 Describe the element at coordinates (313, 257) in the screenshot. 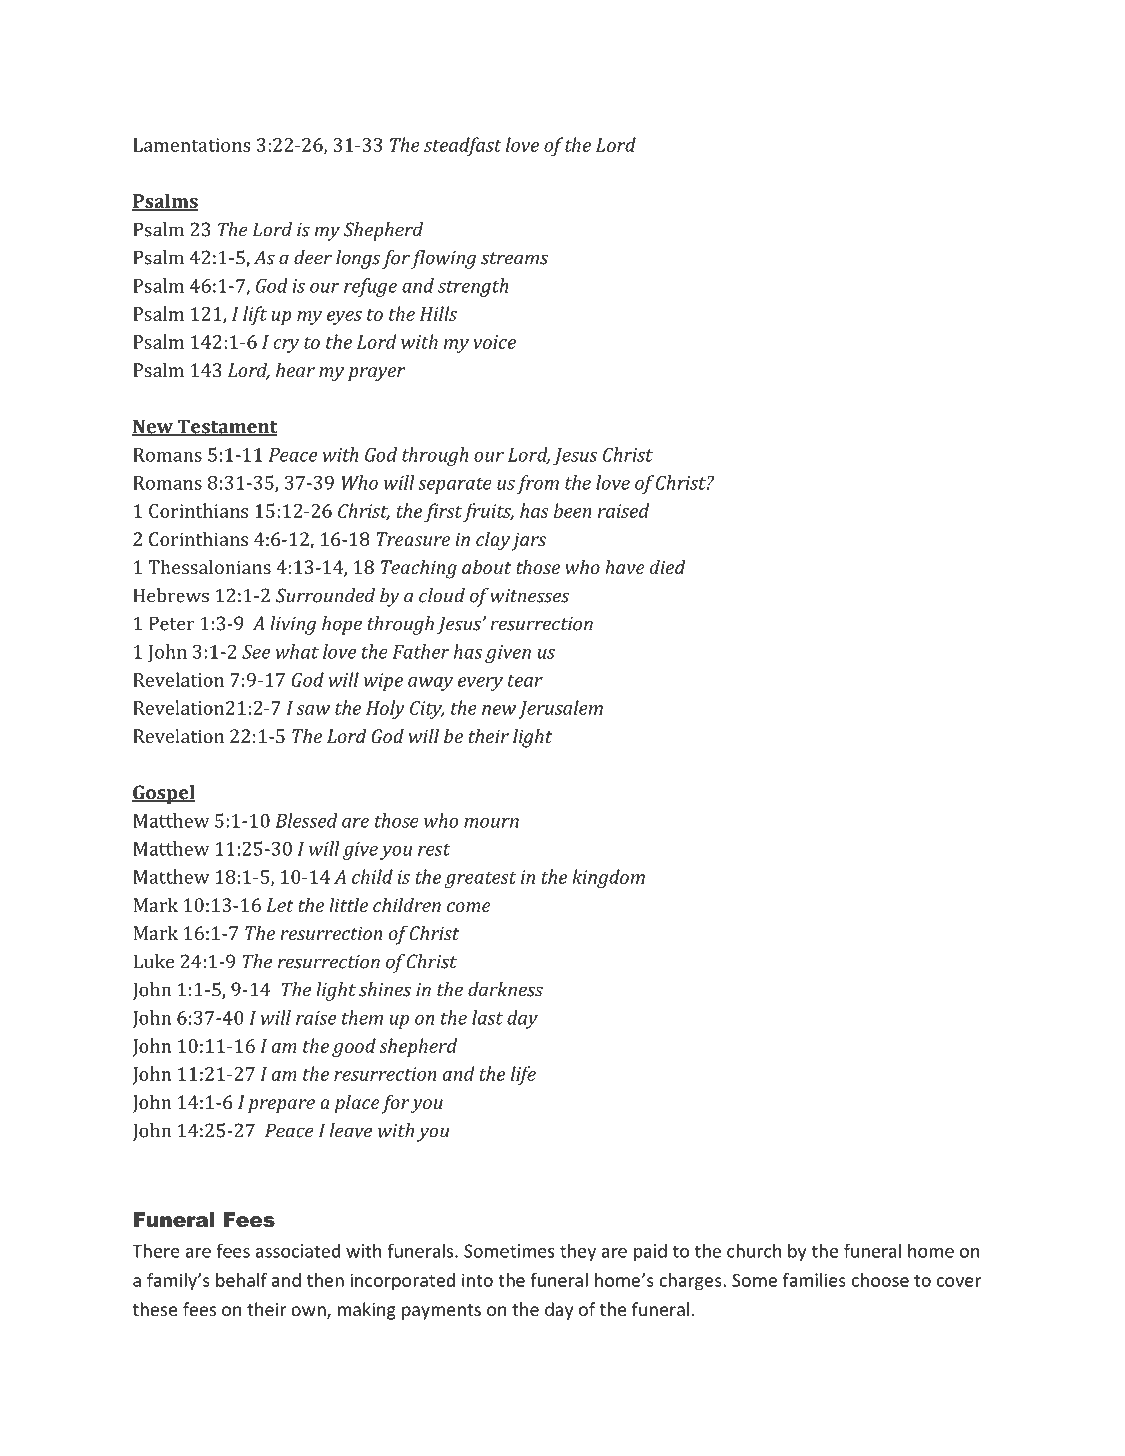

I see `deer` at that location.
